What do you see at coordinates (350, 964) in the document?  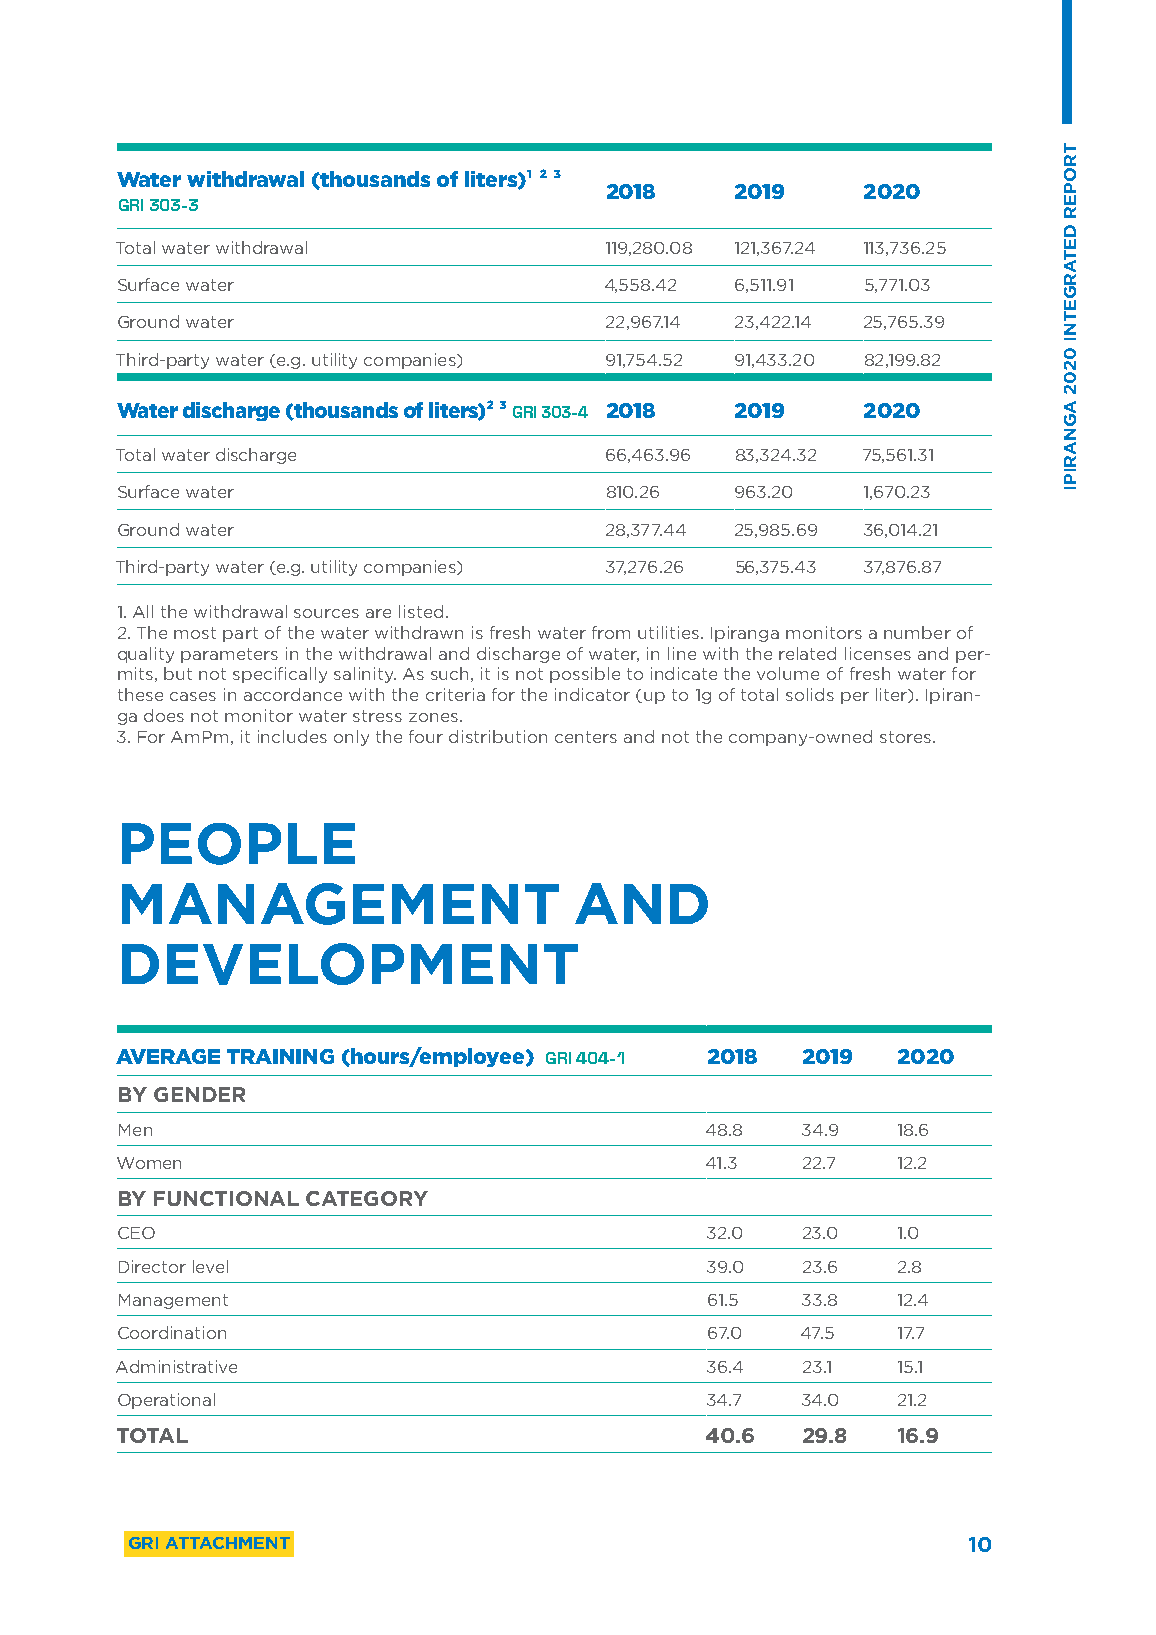 I see `DEVELOPMENT` at bounding box center [350, 964].
